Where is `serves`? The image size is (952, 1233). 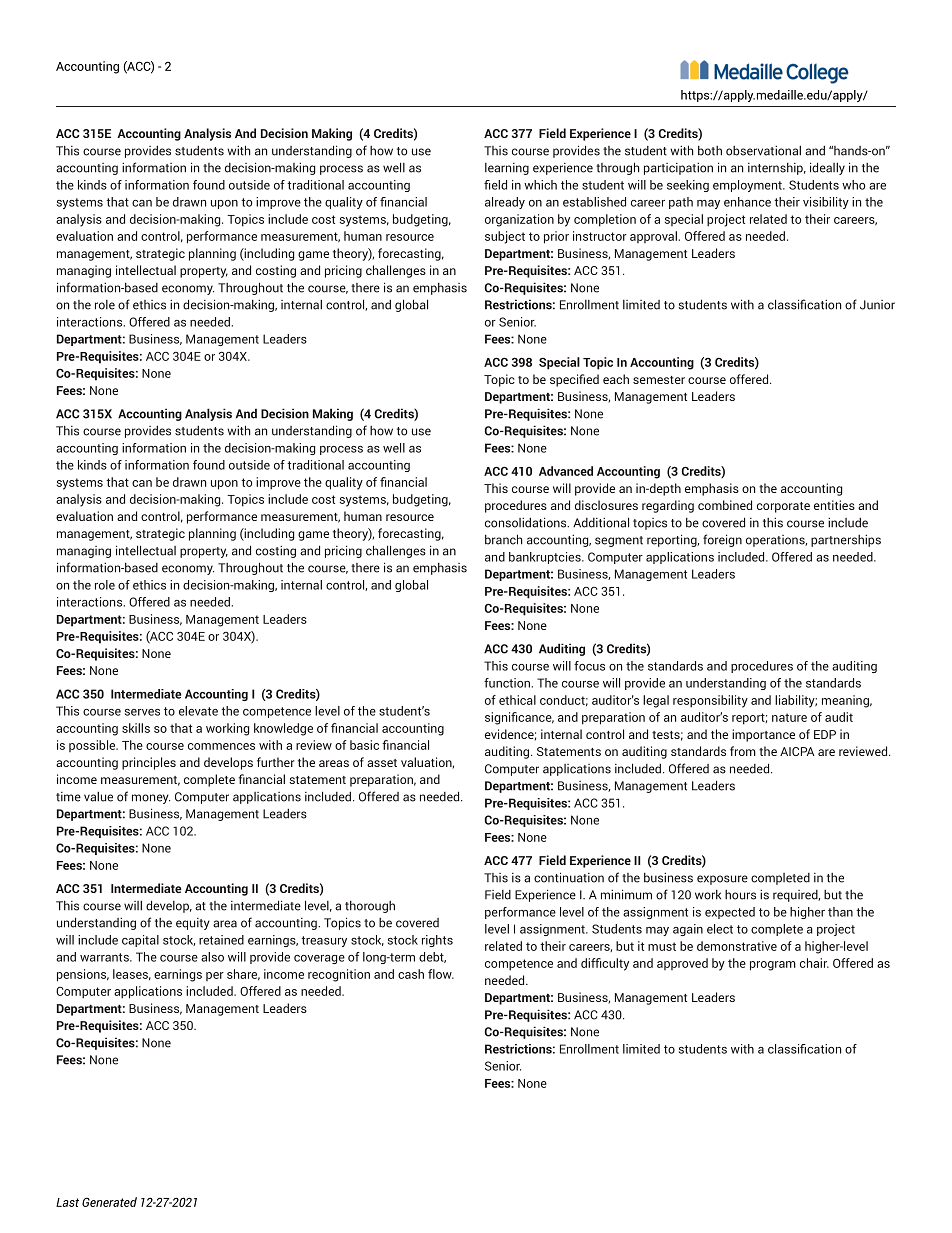
serves is located at coordinates (142, 712).
